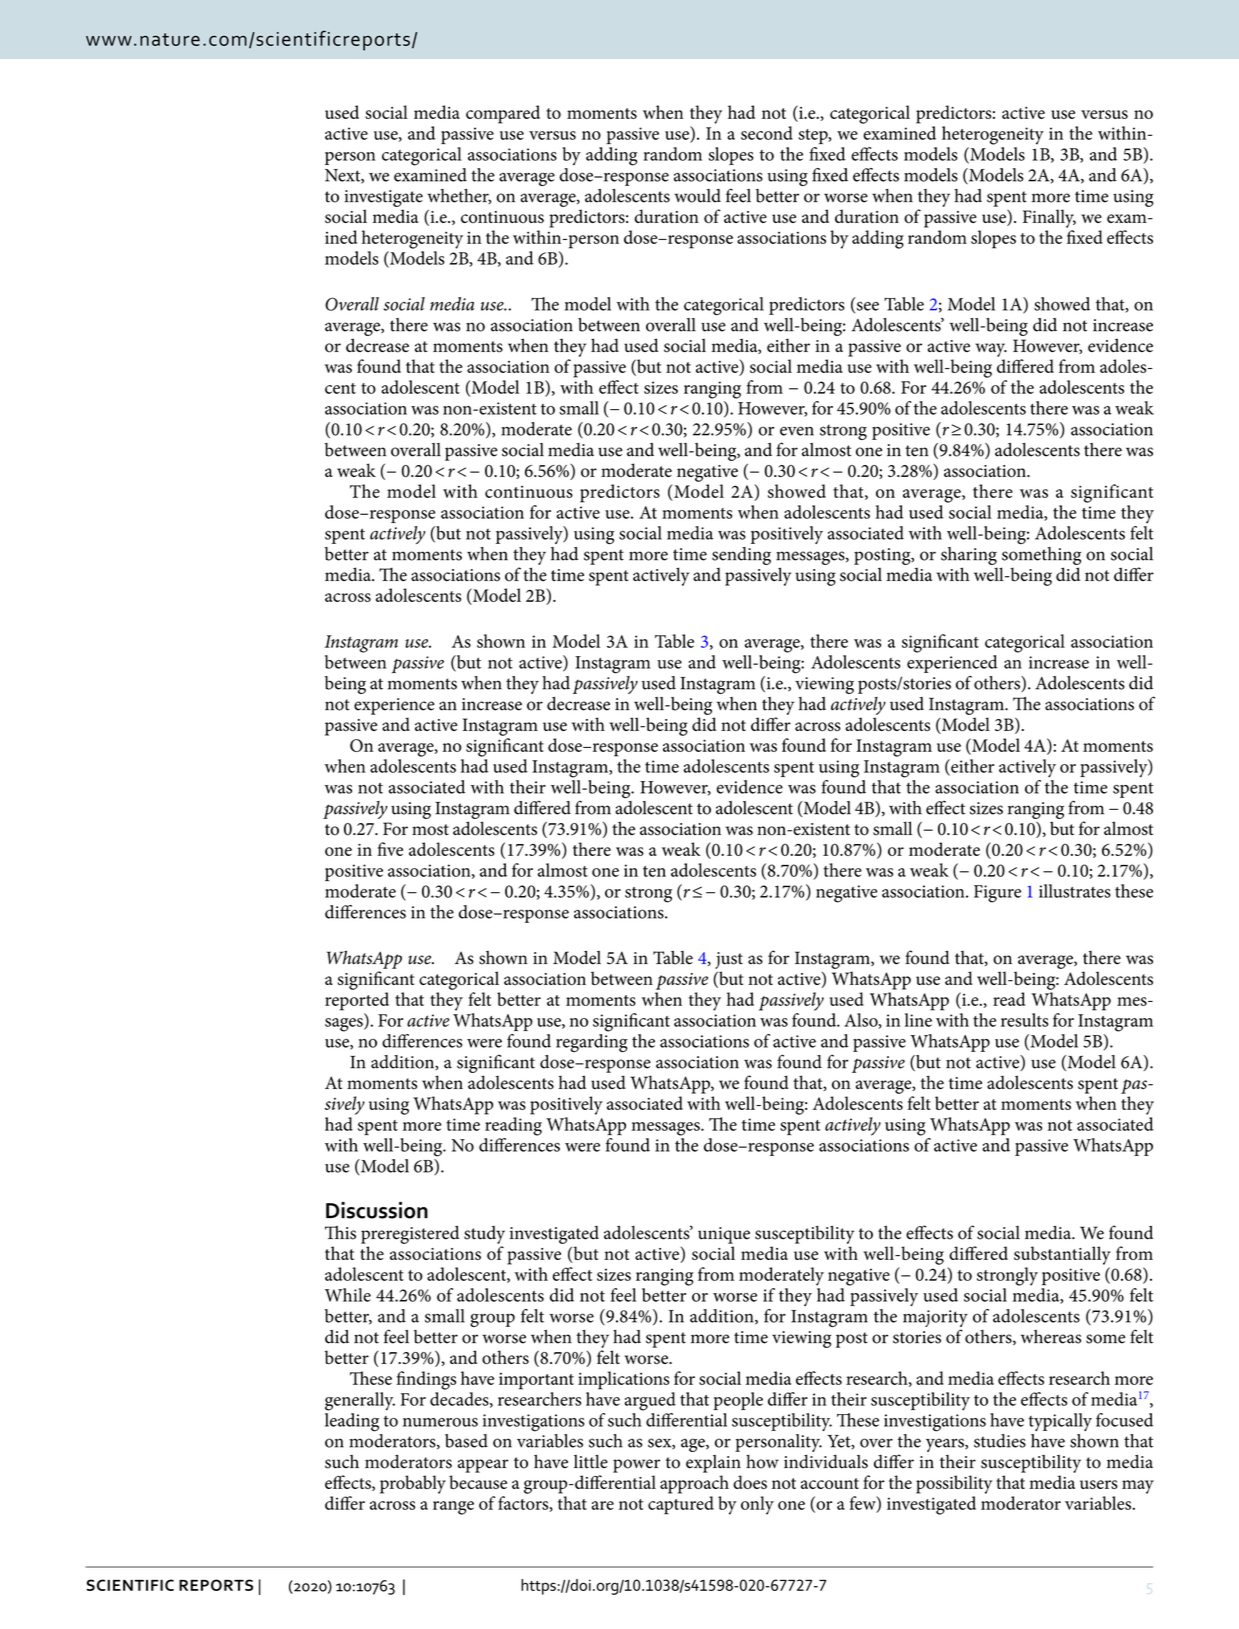  Describe the element at coordinates (357, 1001) in the screenshot. I see `reported` at that location.
